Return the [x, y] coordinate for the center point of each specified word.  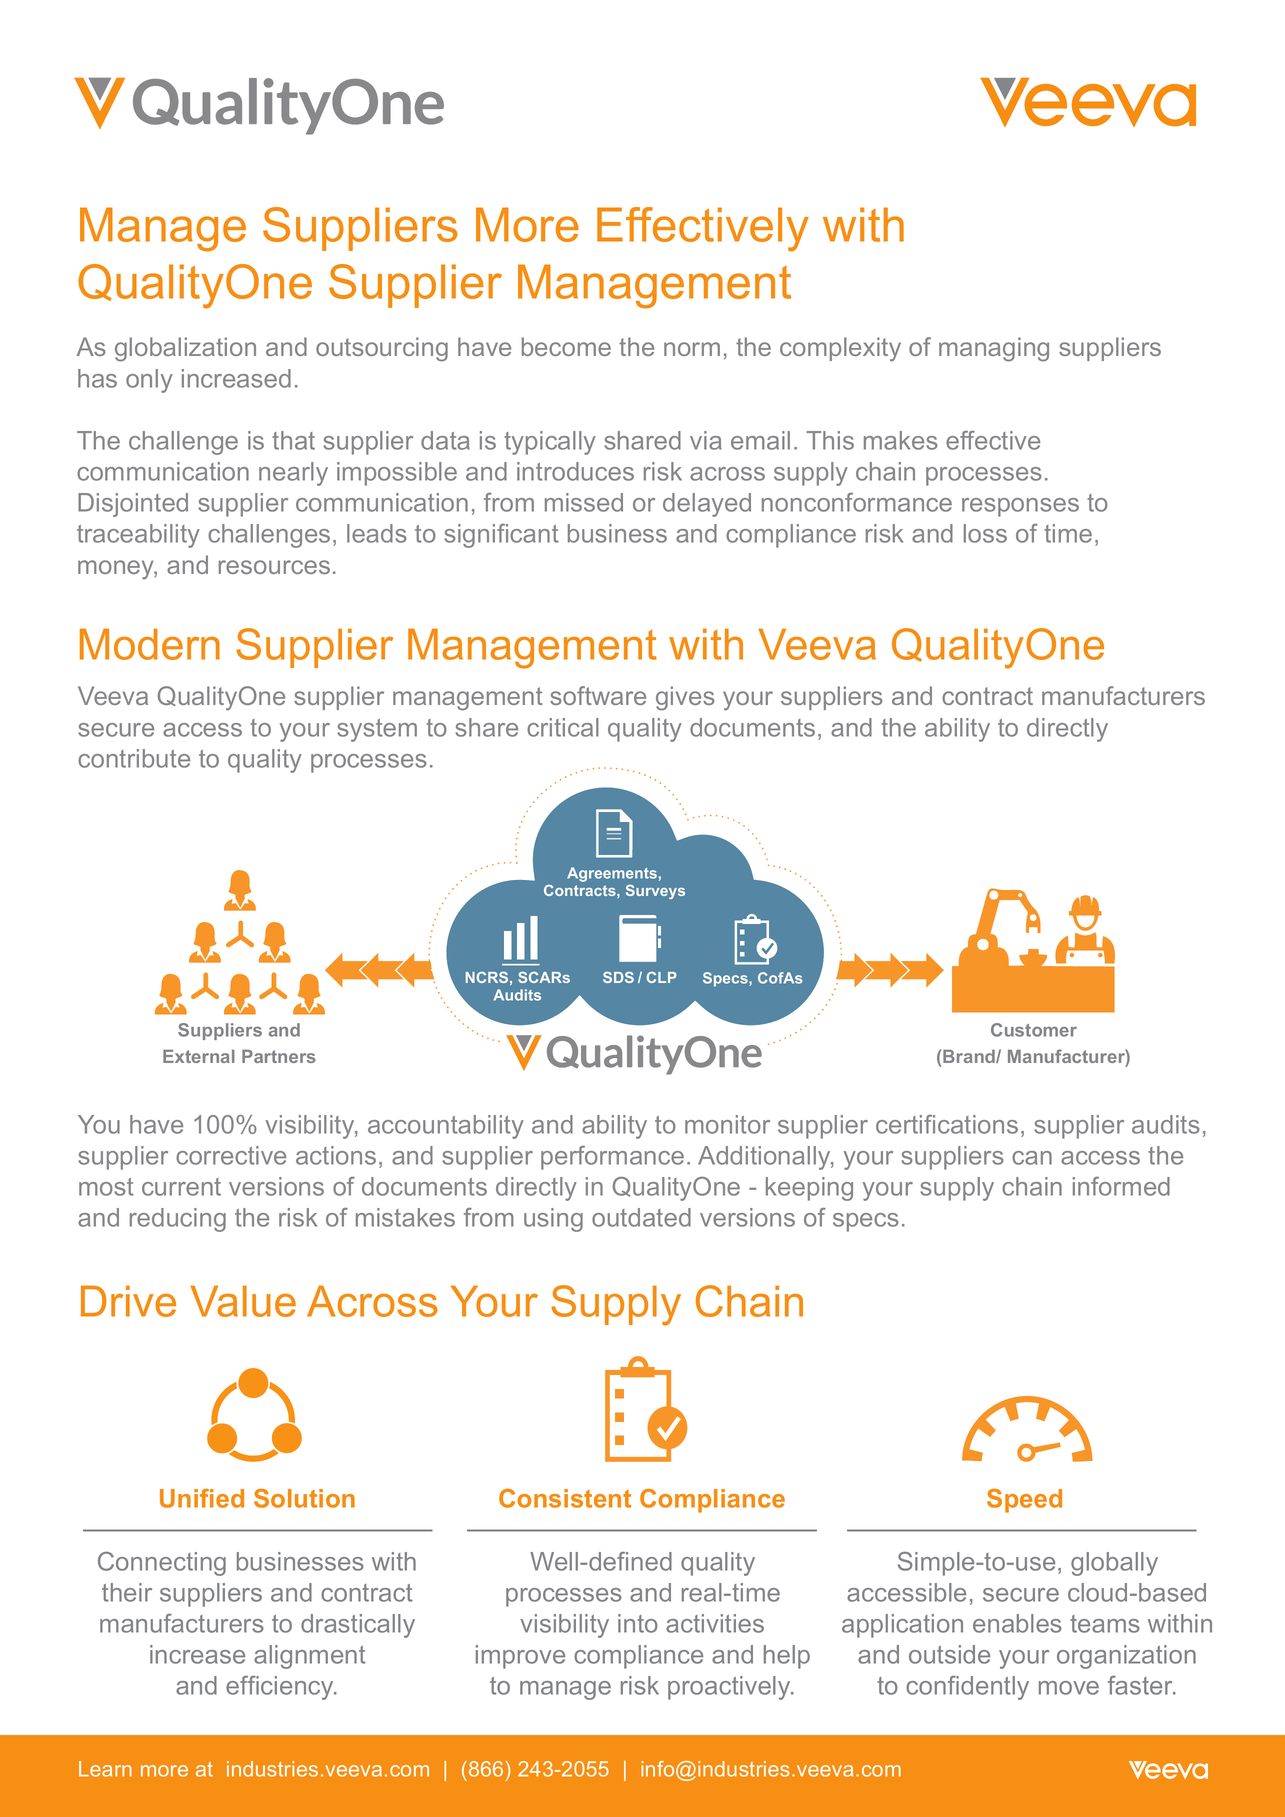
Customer [1034, 1030]
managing [994, 349]
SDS [618, 977]
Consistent [565, 1498]
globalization [185, 349]
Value [243, 1301]
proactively [730, 1688]
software [598, 695]
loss [985, 533]
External [199, 1056]
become [566, 346]
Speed [1024, 1501]
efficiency [281, 1688]
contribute [134, 758]
